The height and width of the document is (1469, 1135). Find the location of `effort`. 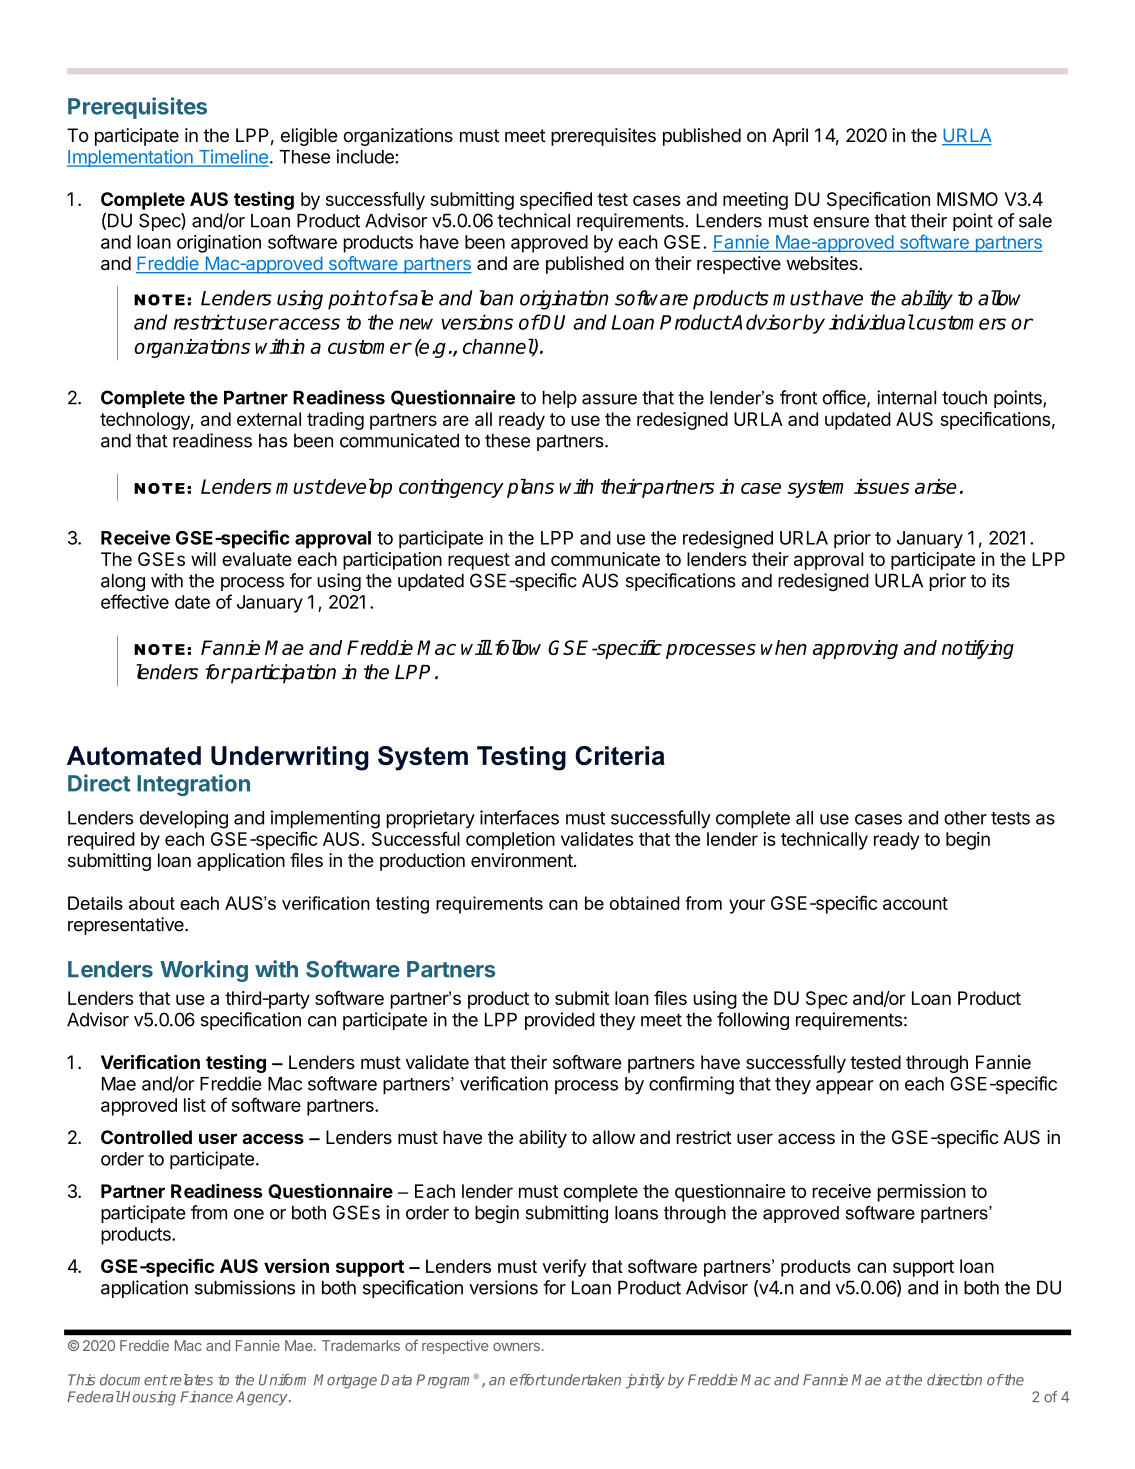

effort is located at coordinates (528, 1380).
